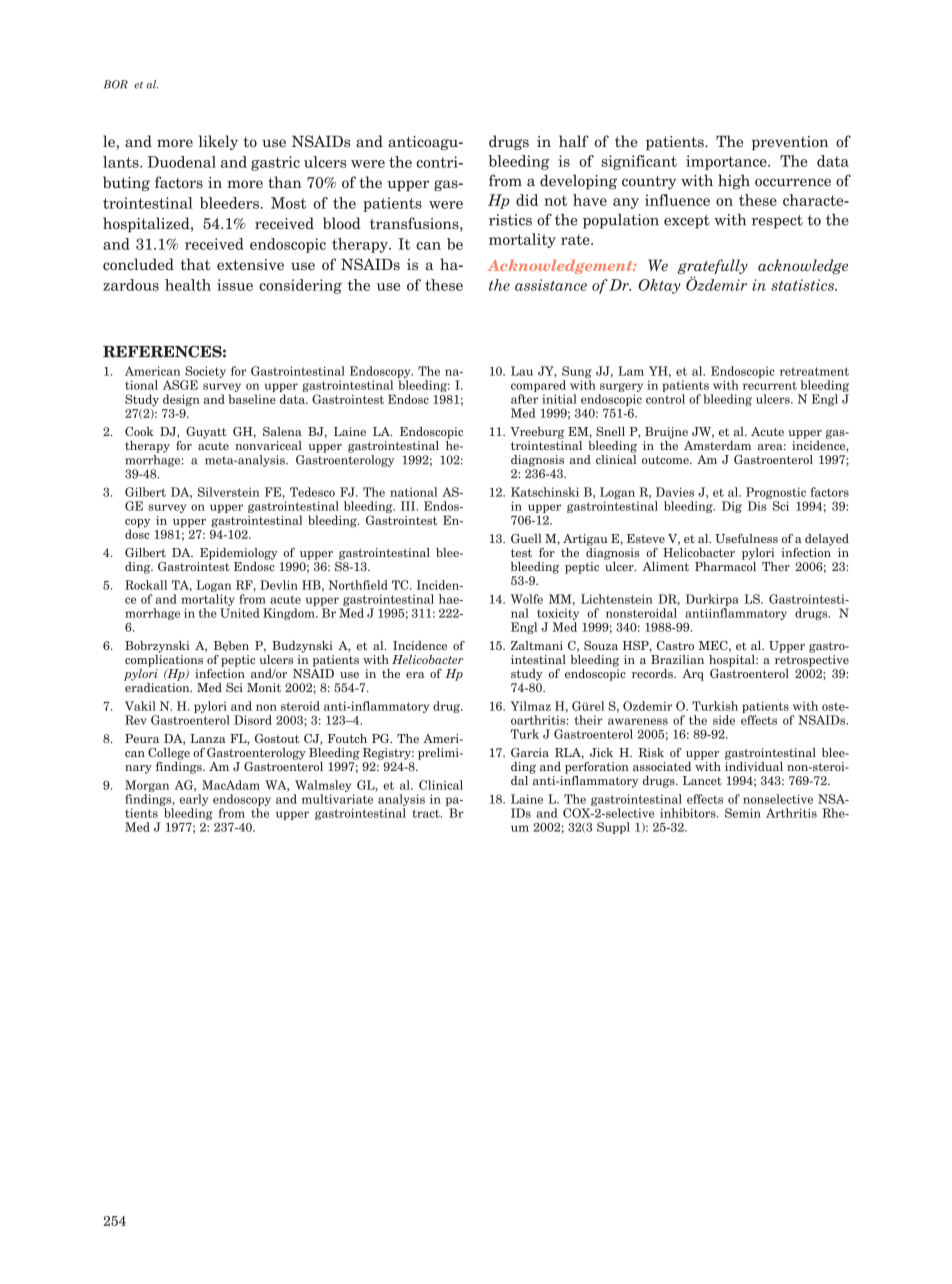 The image size is (952, 1284). I want to click on likely, so click(218, 142).
